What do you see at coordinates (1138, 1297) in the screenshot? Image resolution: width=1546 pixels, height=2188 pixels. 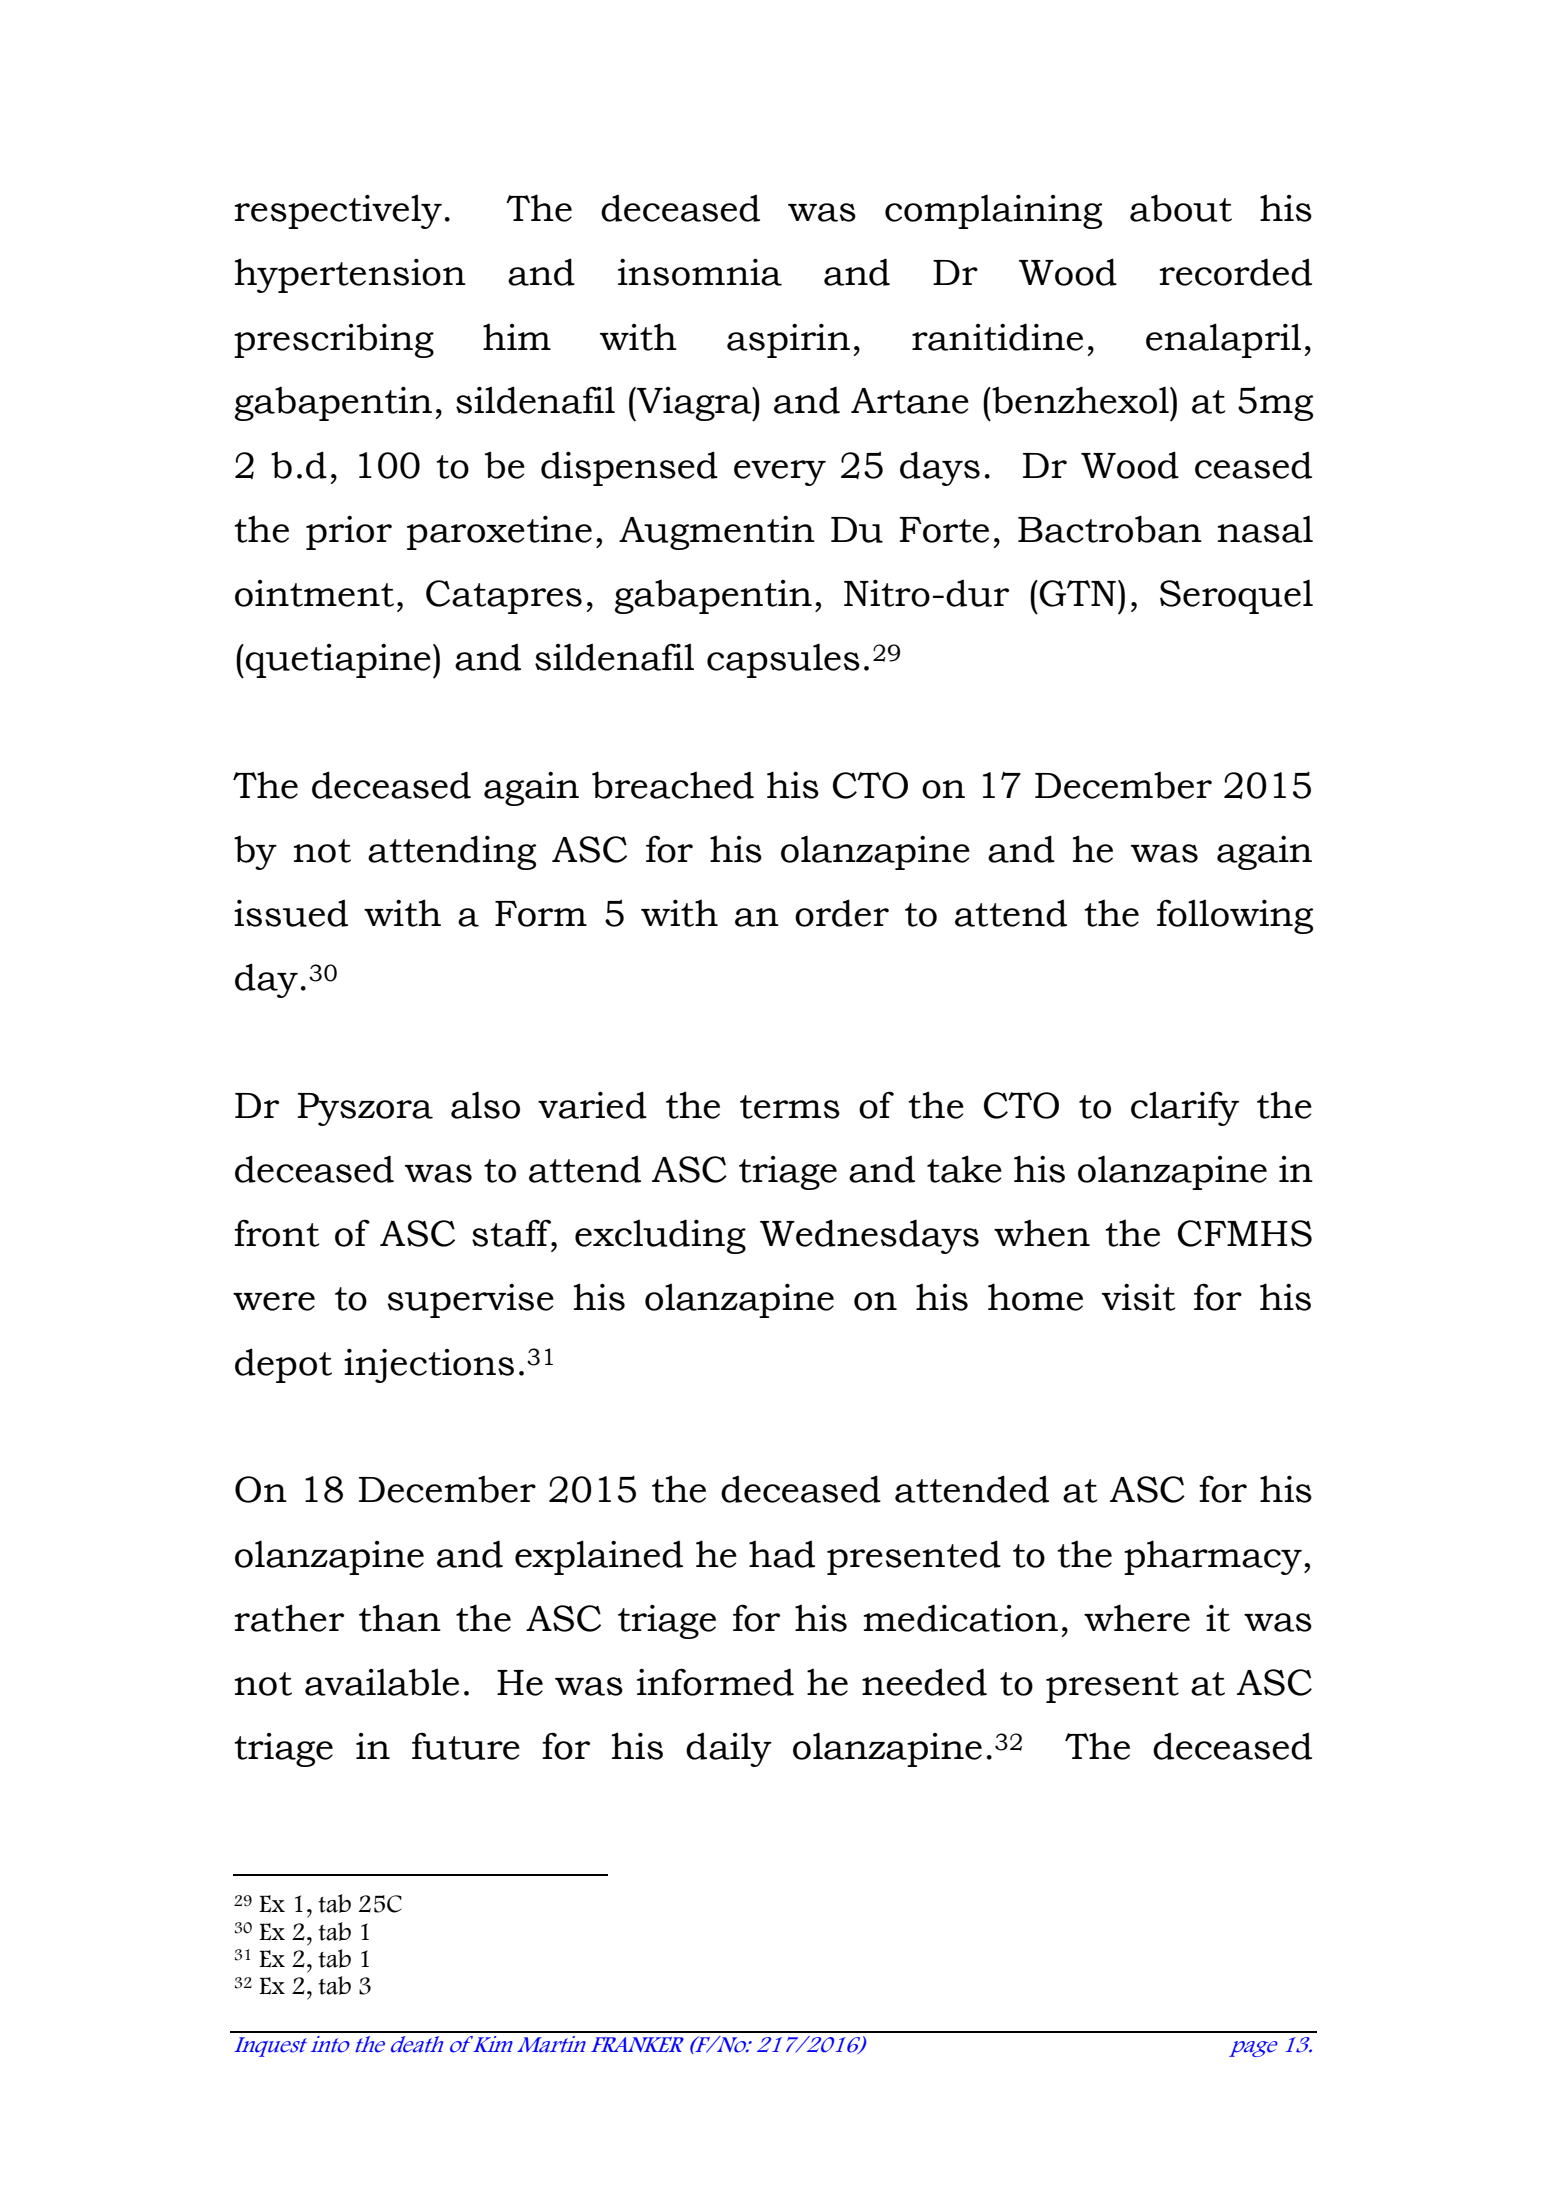 I see `visit` at bounding box center [1138, 1297].
